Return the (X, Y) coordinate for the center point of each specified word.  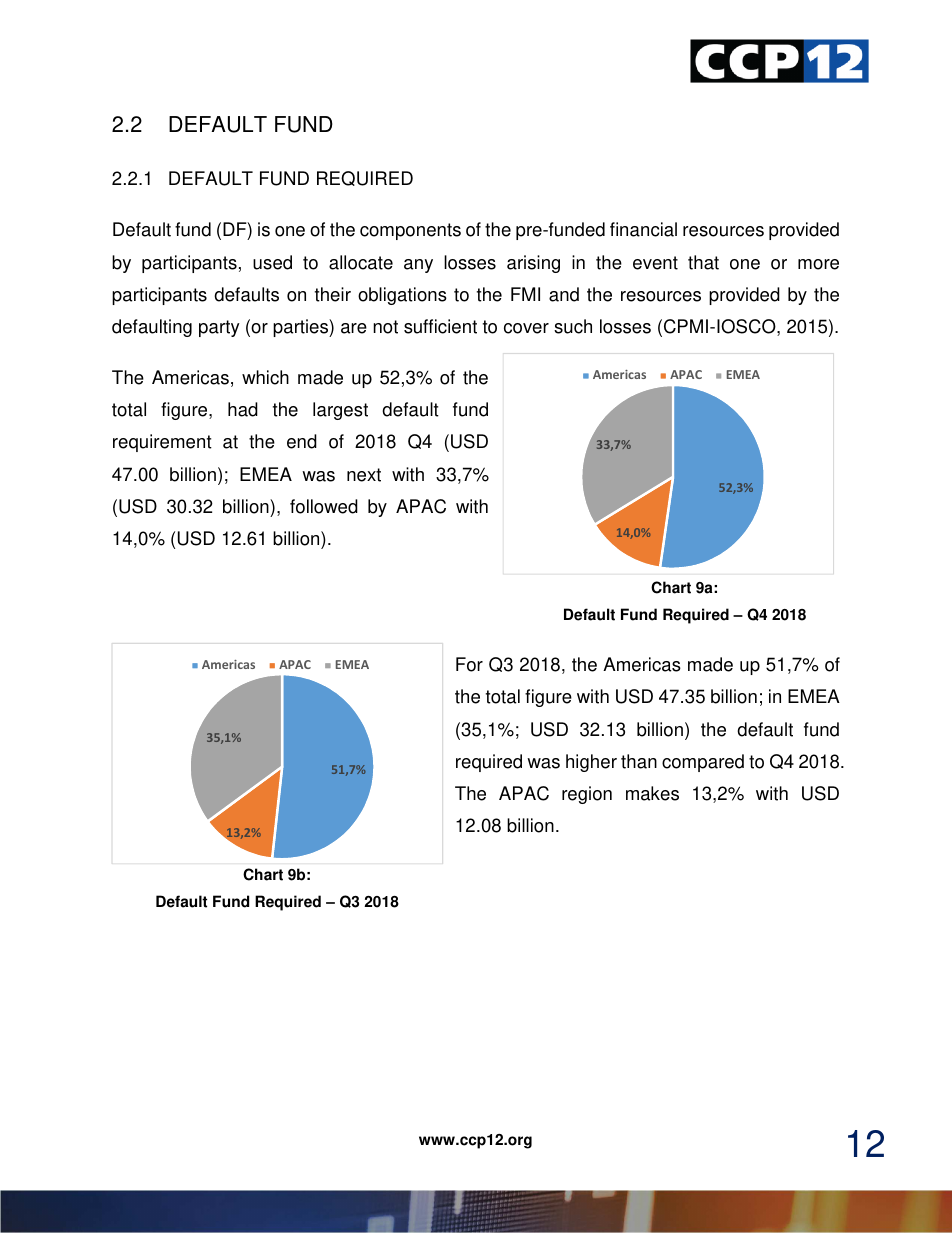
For (469, 664)
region (587, 795)
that (703, 262)
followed (324, 506)
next (364, 475)
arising (533, 264)
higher (591, 763)
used (272, 262)
